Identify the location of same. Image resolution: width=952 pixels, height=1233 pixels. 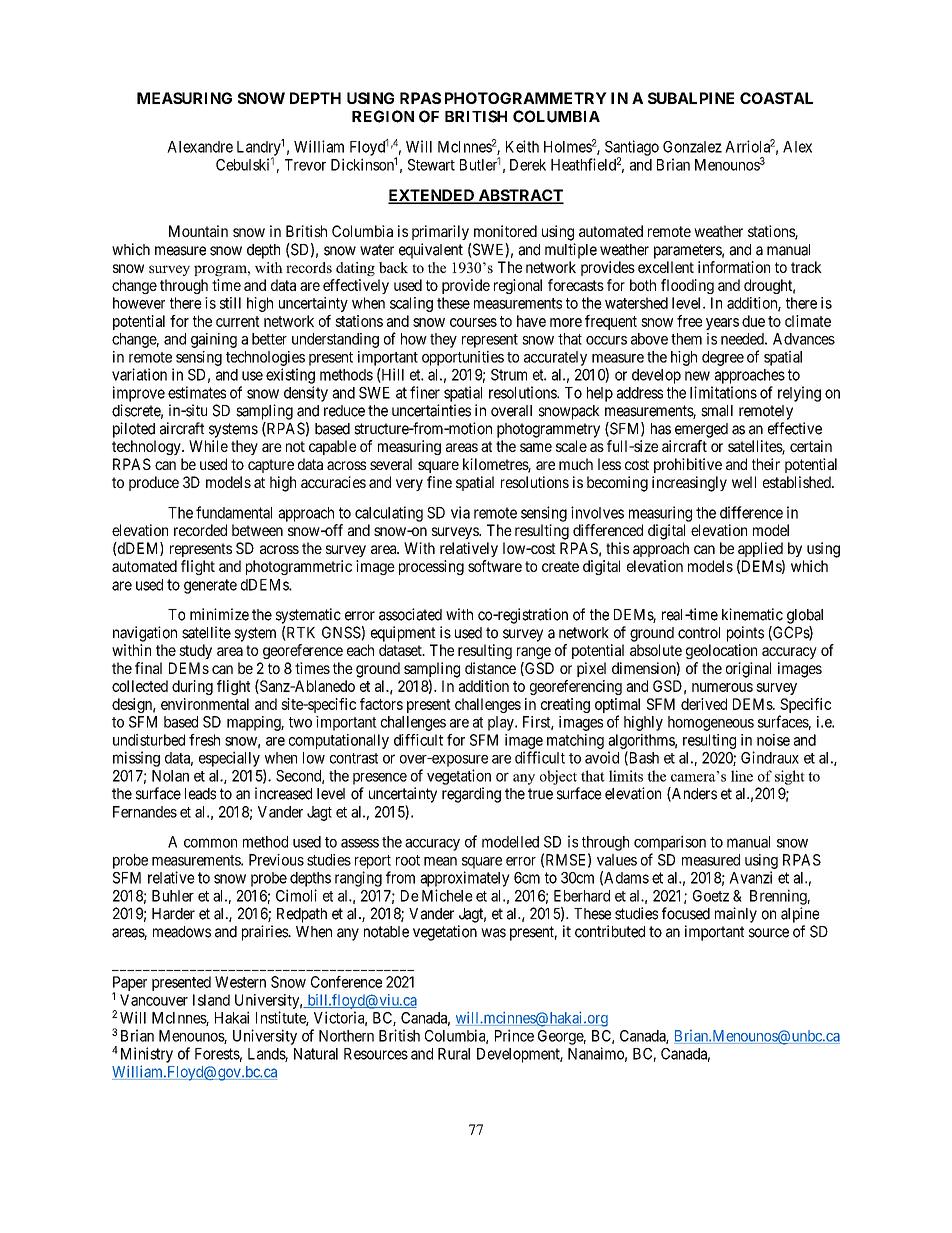
(536, 447).
